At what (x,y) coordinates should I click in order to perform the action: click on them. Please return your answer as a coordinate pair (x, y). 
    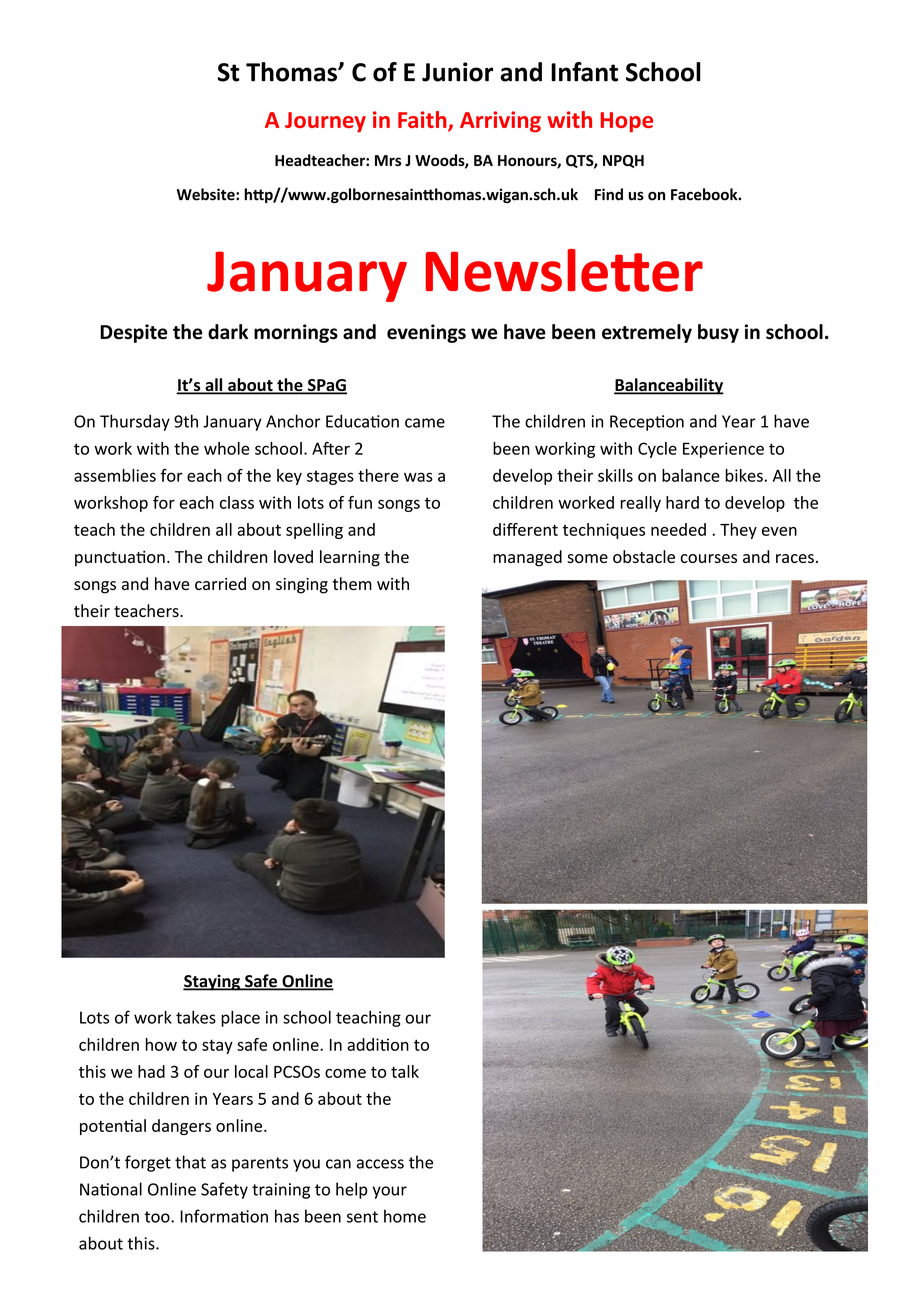
    Looking at the image, I should click on (352, 583).
